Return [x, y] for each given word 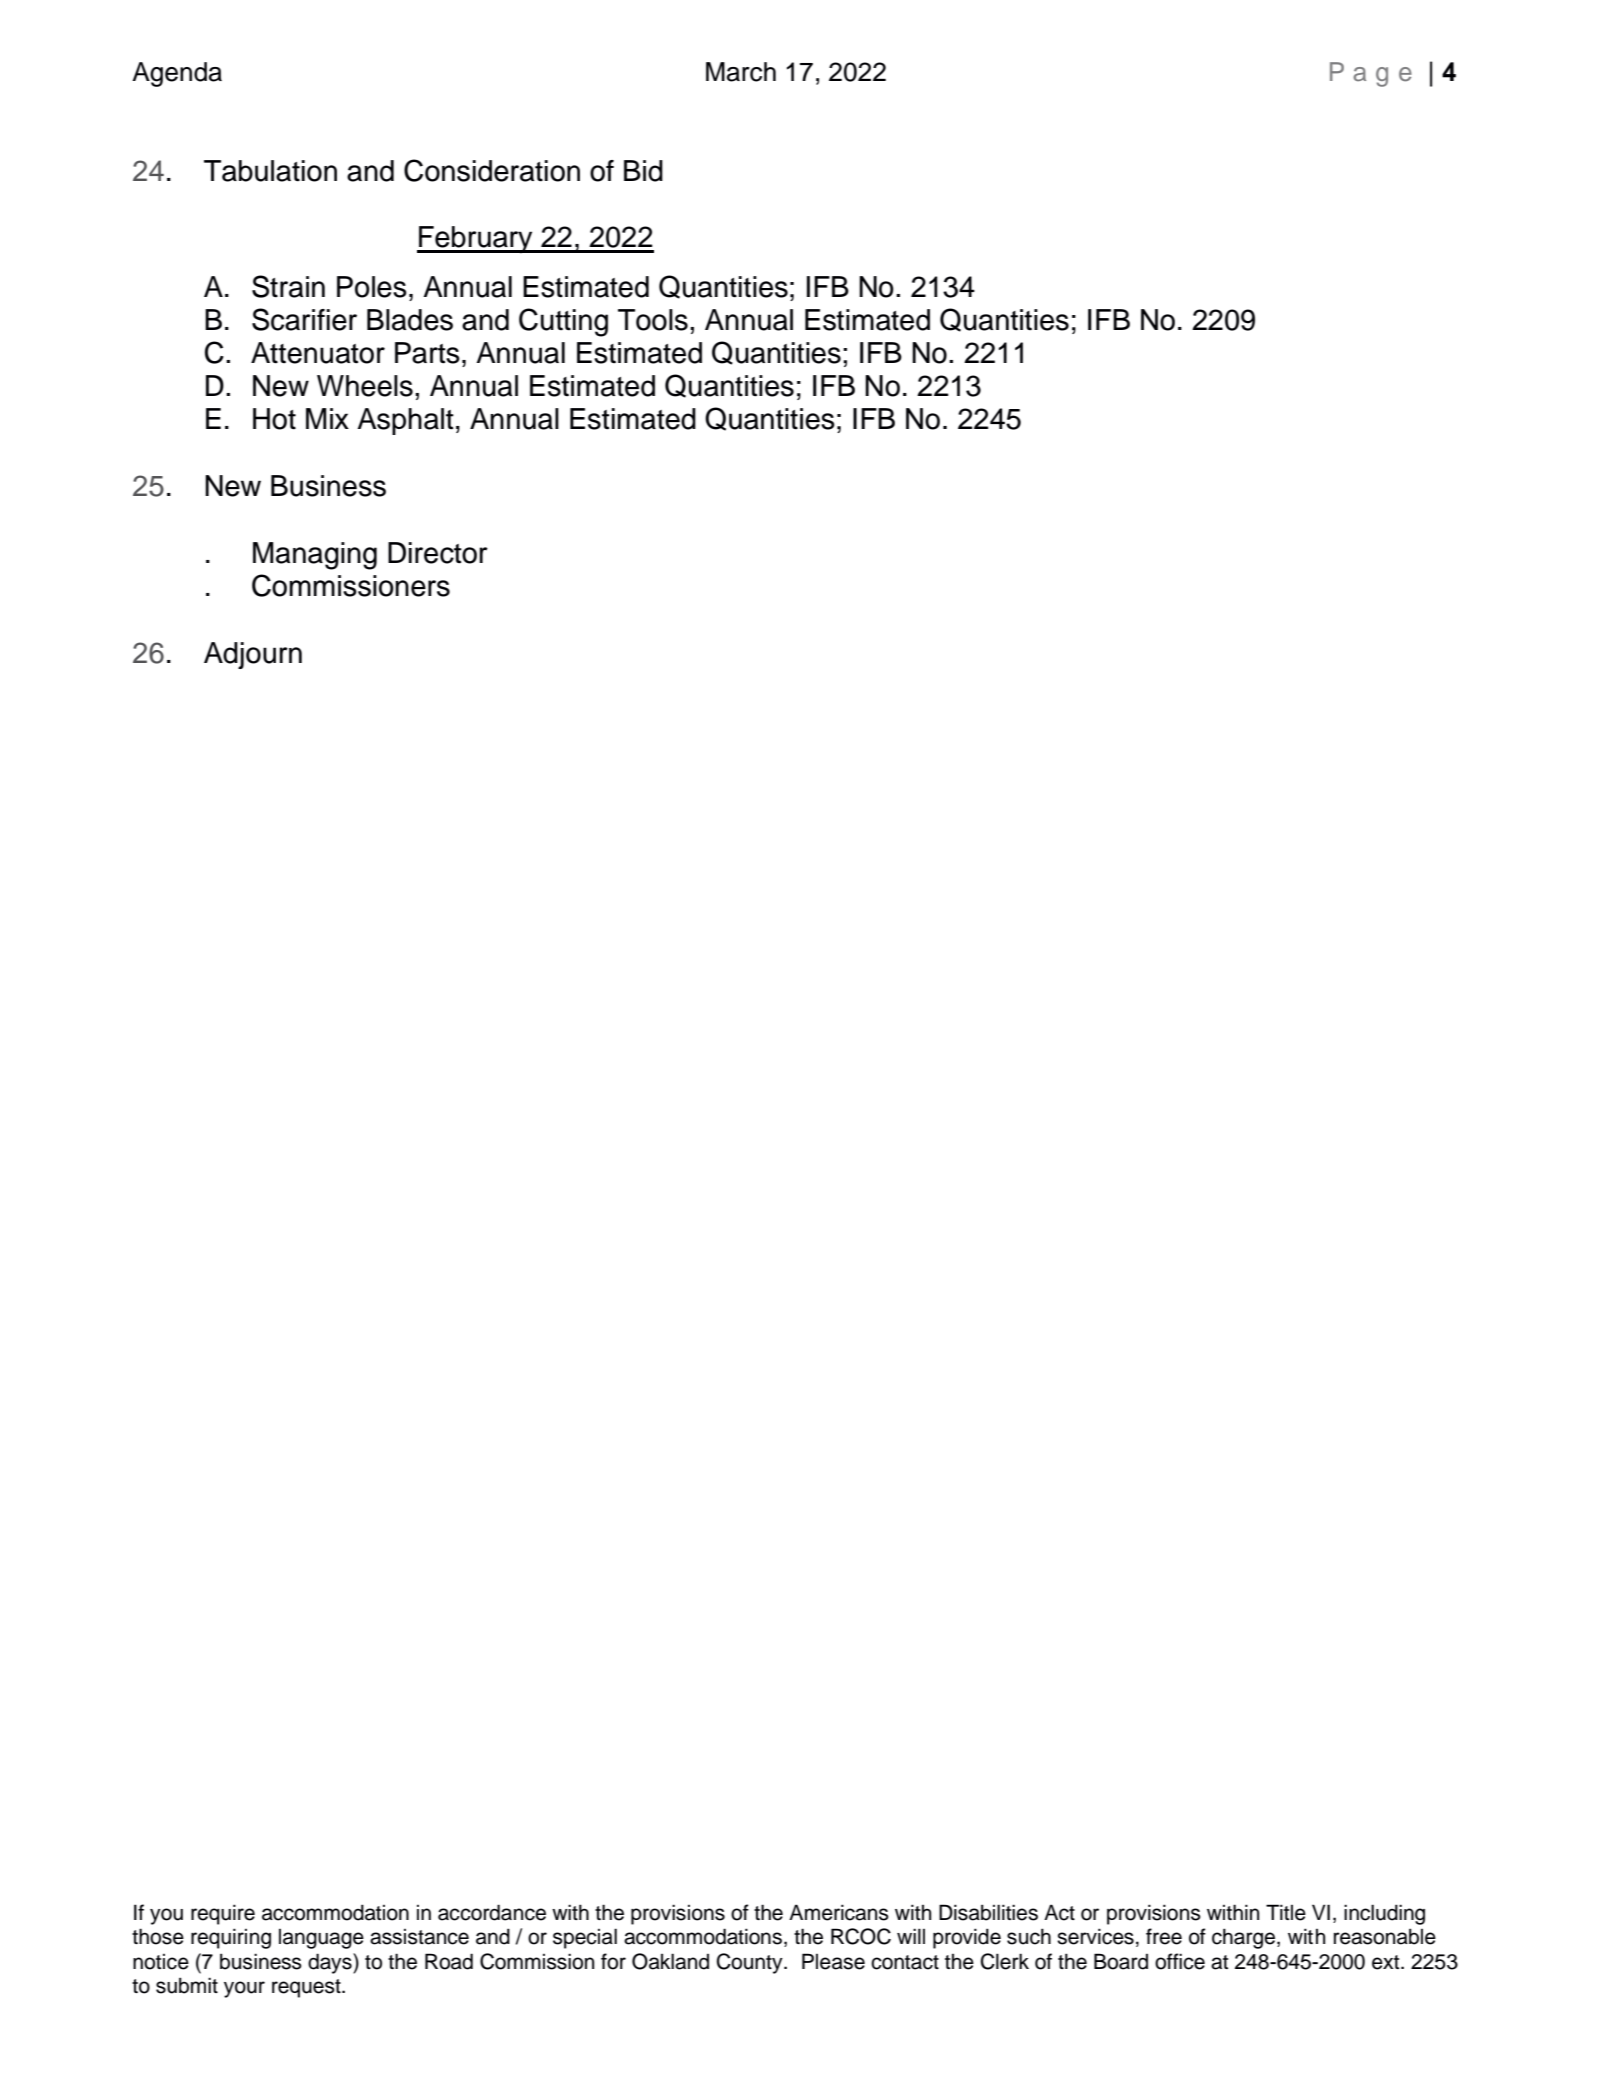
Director [438, 553]
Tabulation [270, 171]
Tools [653, 320]
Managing [315, 556]
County [751, 1963]
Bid [643, 171]
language [321, 1939]
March [741, 72]
